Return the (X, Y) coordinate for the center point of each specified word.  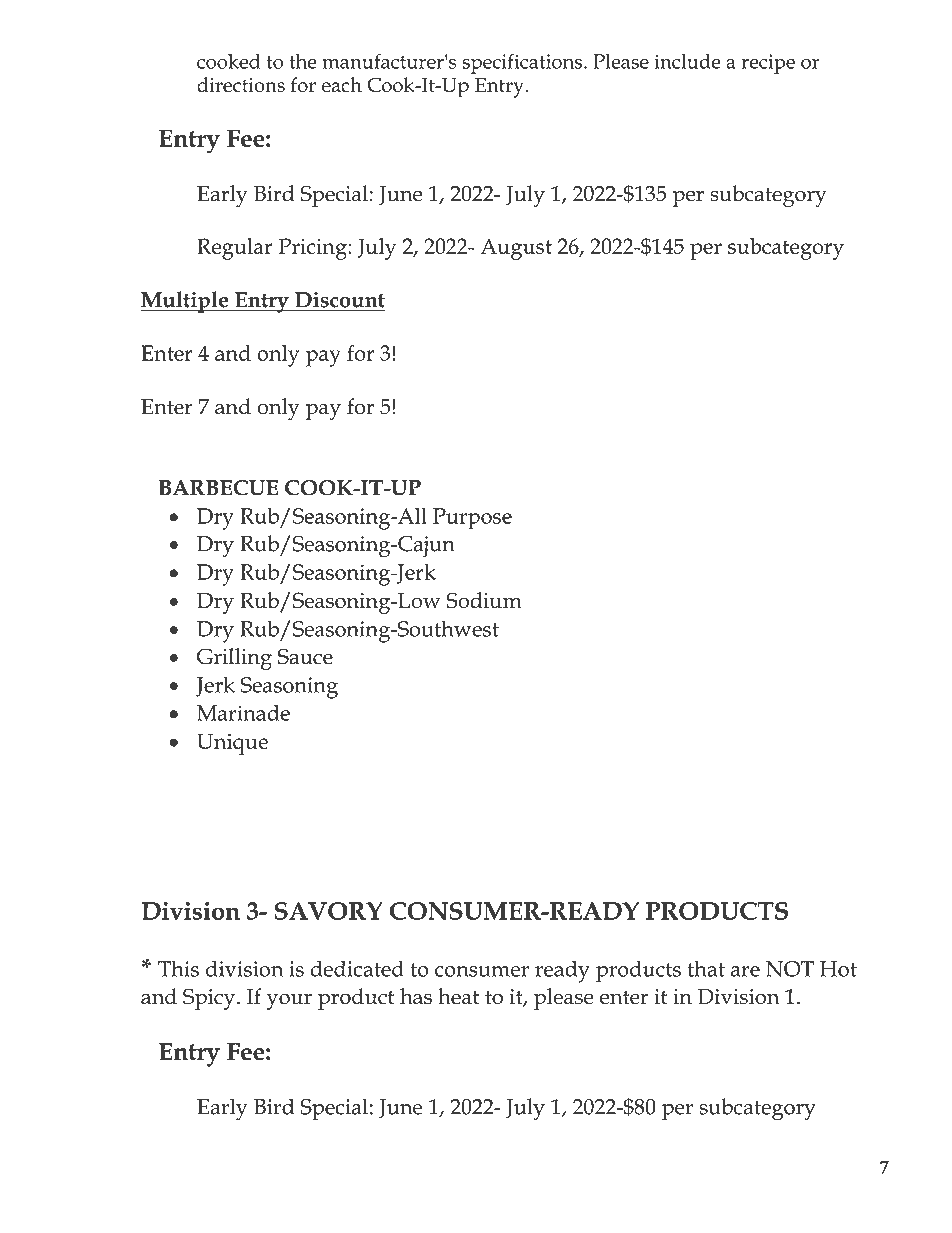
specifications (523, 63)
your (289, 1001)
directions (241, 85)
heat (458, 996)
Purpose (472, 519)
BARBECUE (218, 488)
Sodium (484, 600)
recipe (768, 64)
